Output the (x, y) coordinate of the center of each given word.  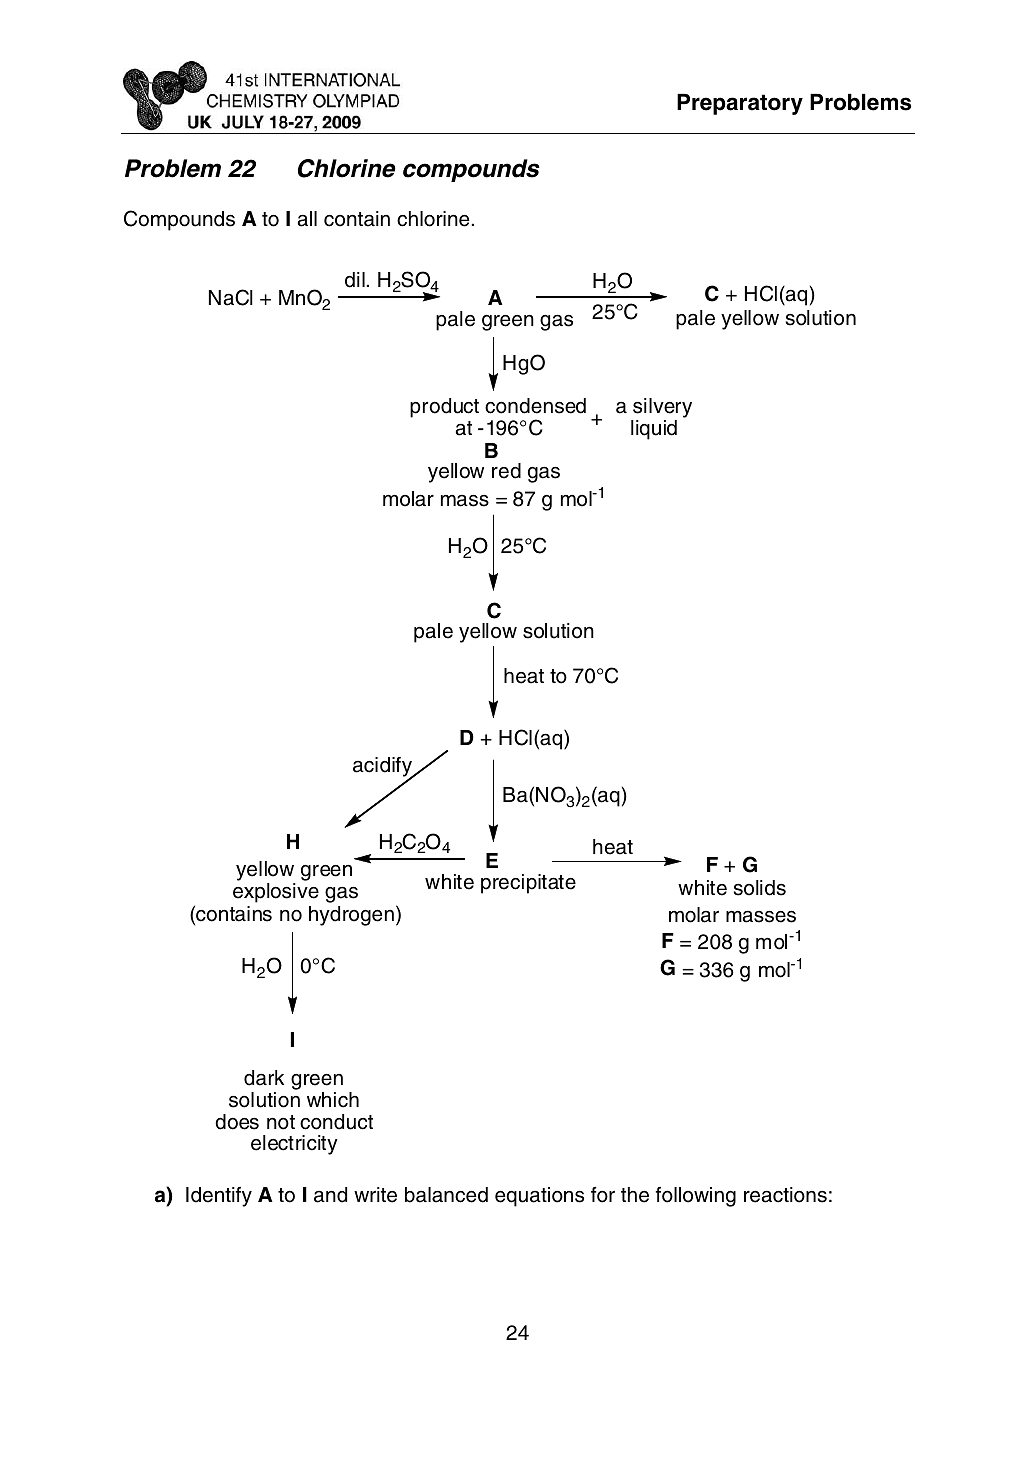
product (444, 408)
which (333, 1100)
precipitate (528, 884)
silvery (661, 409)
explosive (276, 893)
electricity (294, 1145)
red (506, 471)
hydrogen (351, 916)
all (307, 219)
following (696, 1197)
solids (760, 888)
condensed (535, 406)
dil (355, 280)
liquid (654, 430)
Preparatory (740, 104)
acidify (383, 768)
